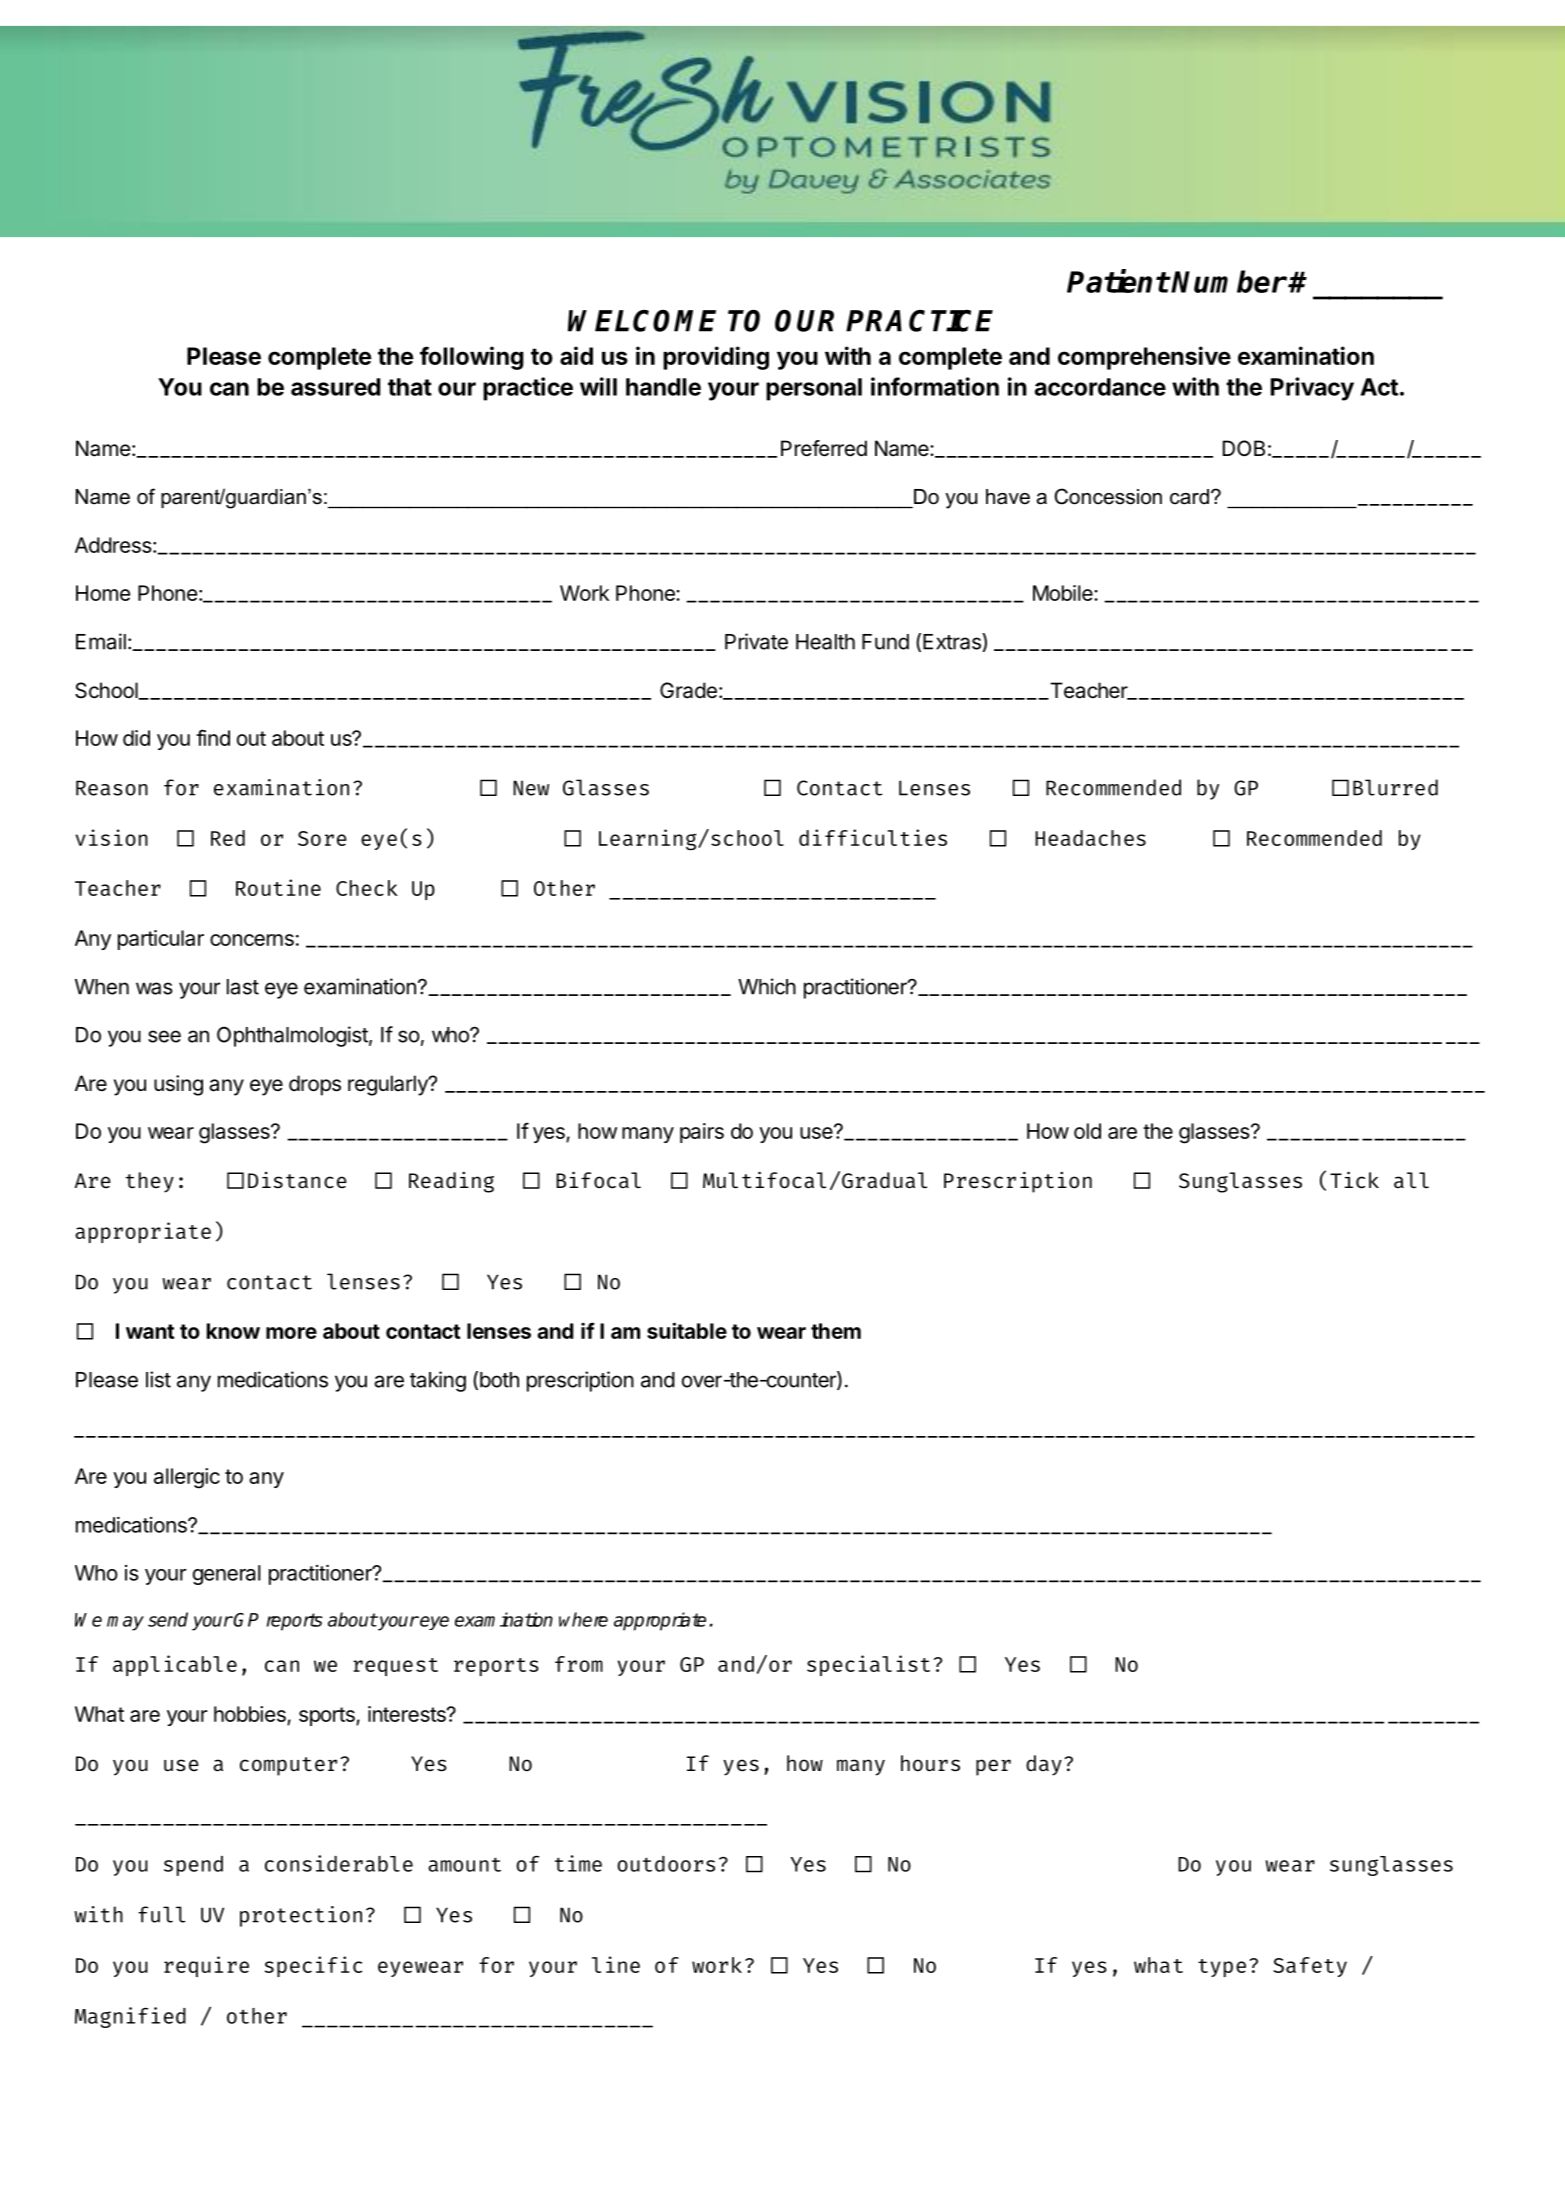  What do you see at coordinates (1312, 389) in the screenshot?
I see `Privacy` at bounding box center [1312, 389].
